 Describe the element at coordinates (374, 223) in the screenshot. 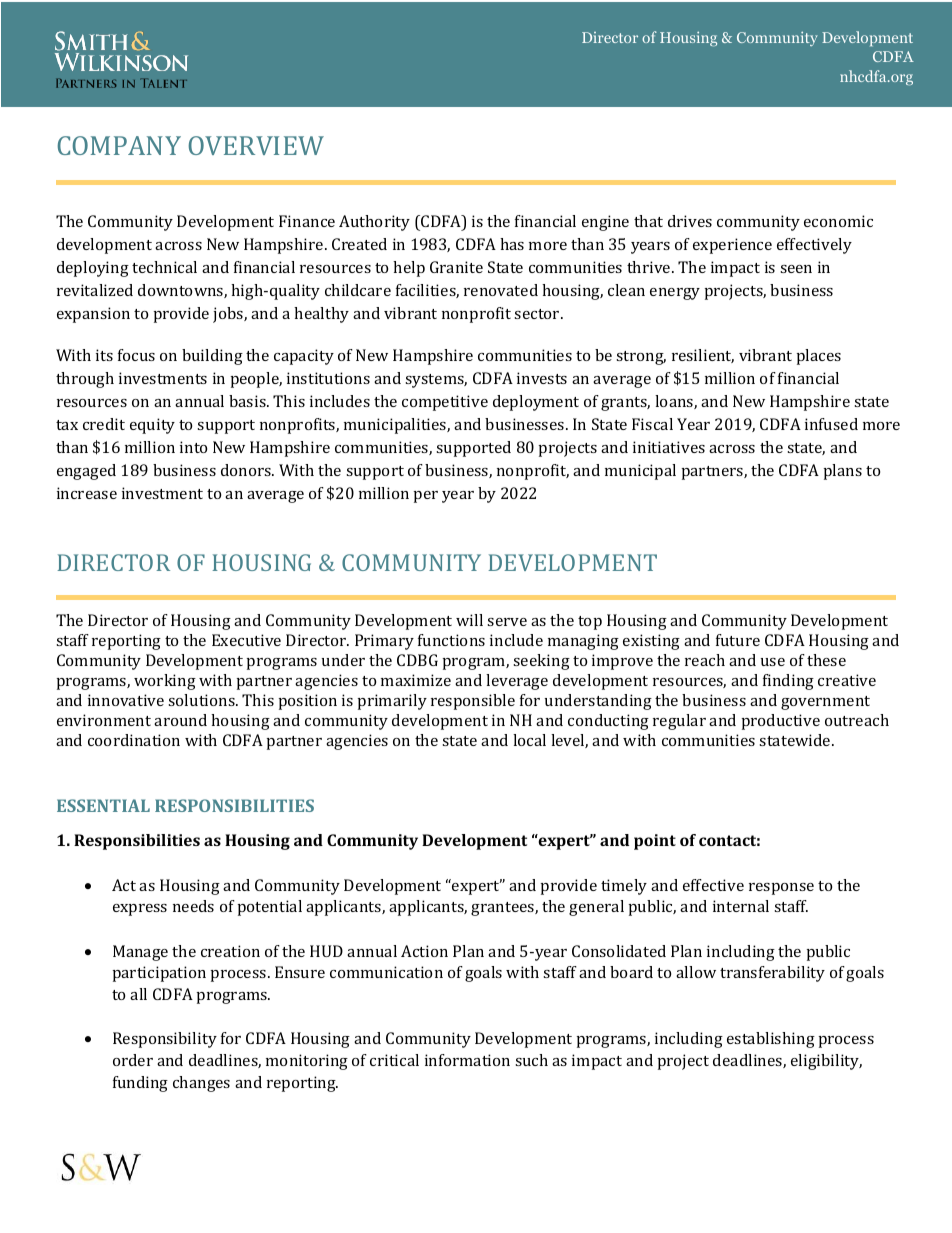

I see `Authority` at that location.
